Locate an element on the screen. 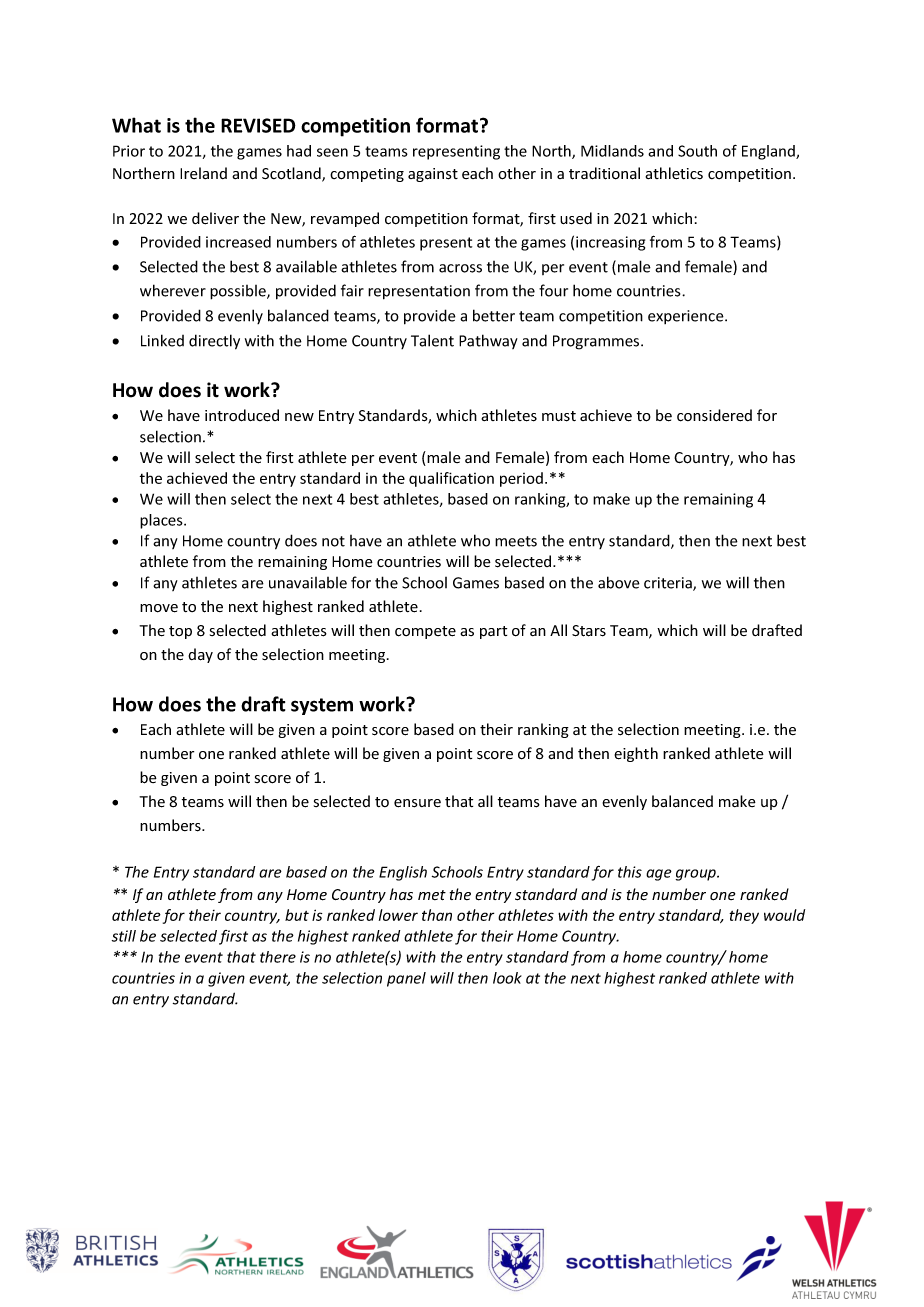  against is located at coordinates (433, 175).
